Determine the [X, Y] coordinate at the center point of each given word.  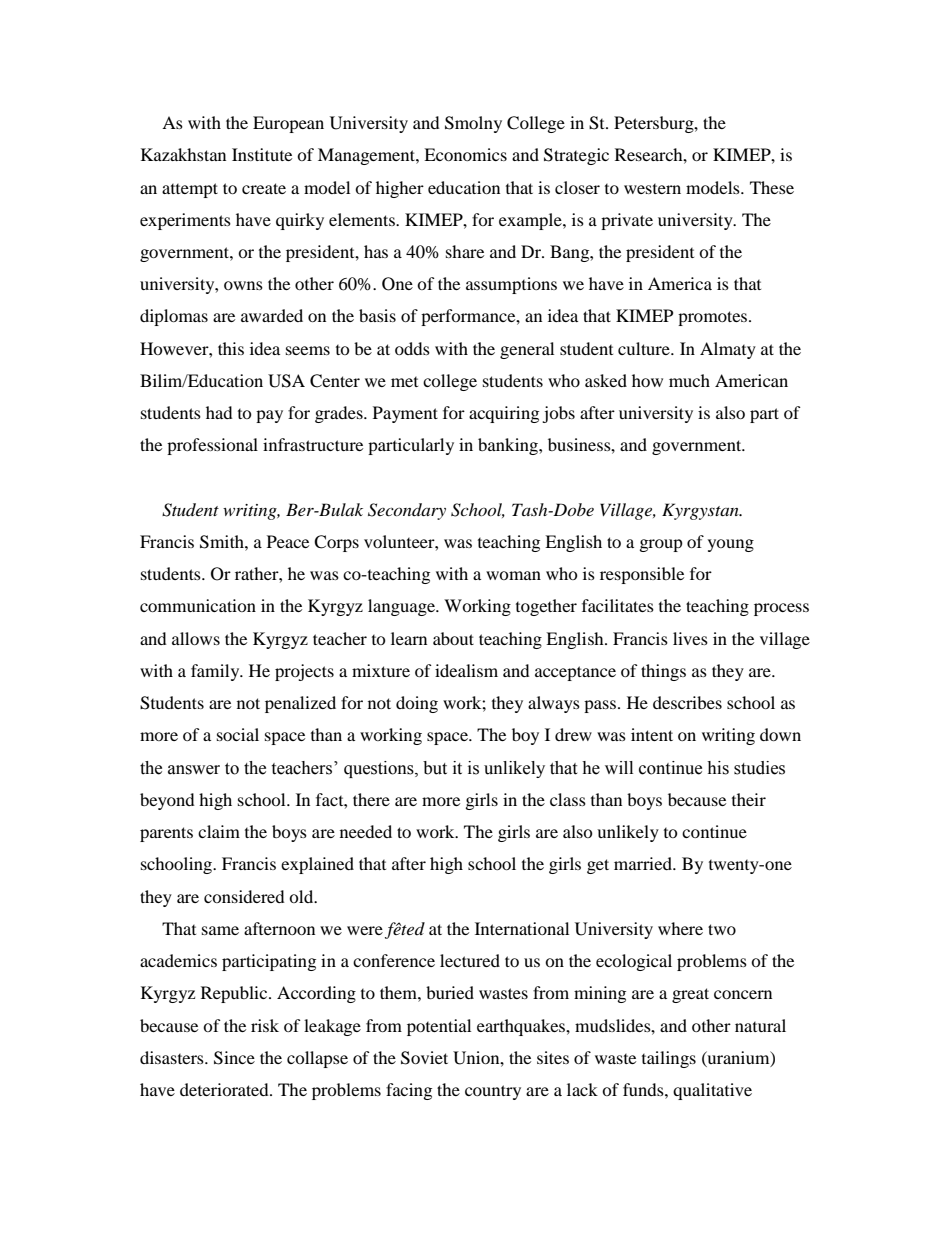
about [453, 638]
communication [198, 605]
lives [690, 638]
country [493, 1092]
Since [234, 1058]
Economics [465, 154]
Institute [262, 154]
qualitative [712, 1091]
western [652, 189]
